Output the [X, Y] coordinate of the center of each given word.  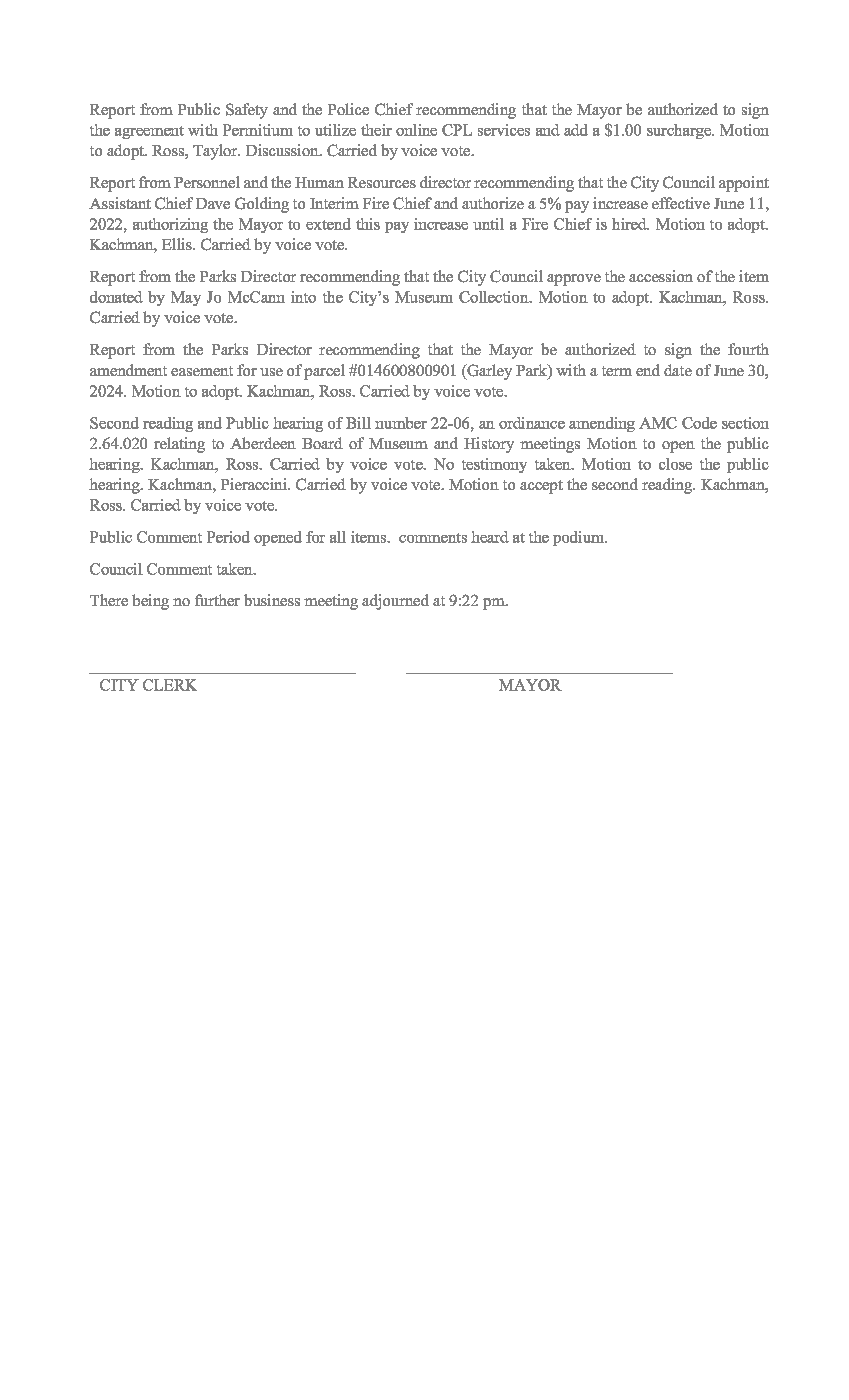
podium [580, 538]
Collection [495, 297]
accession [661, 276]
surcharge [680, 131]
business [272, 600]
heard [490, 537]
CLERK [170, 685]
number [401, 423]
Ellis [178, 244]
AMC [658, 423]
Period [228, 537]
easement [202, 371]
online [416, 130]
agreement [149, 132]
